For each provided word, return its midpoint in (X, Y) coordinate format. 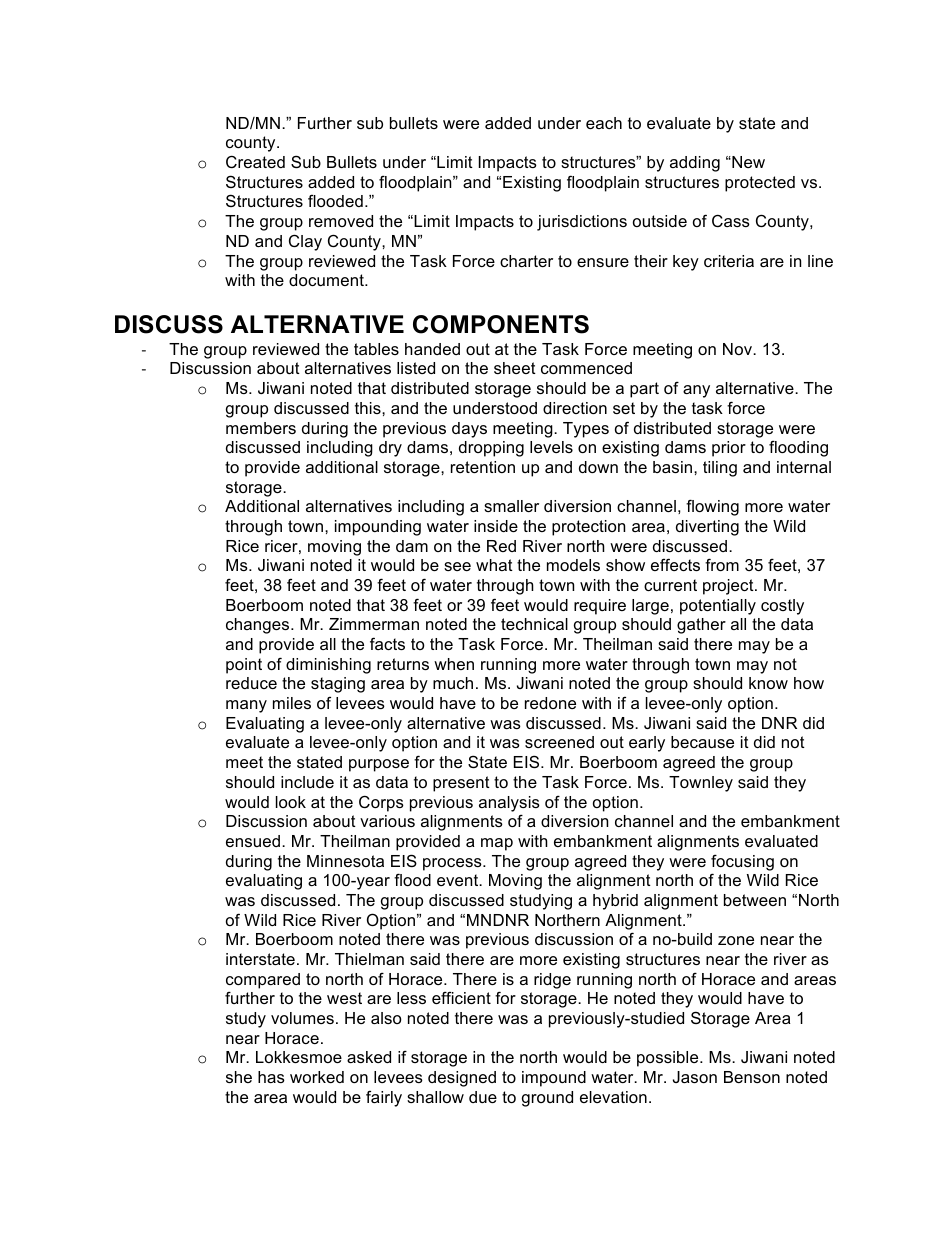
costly (782, 607)
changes (259, 626)
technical (534, 624)
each (604, 123)
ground (547, 1099)
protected (760, 184)
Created (255, 161)
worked (317, 1077)
